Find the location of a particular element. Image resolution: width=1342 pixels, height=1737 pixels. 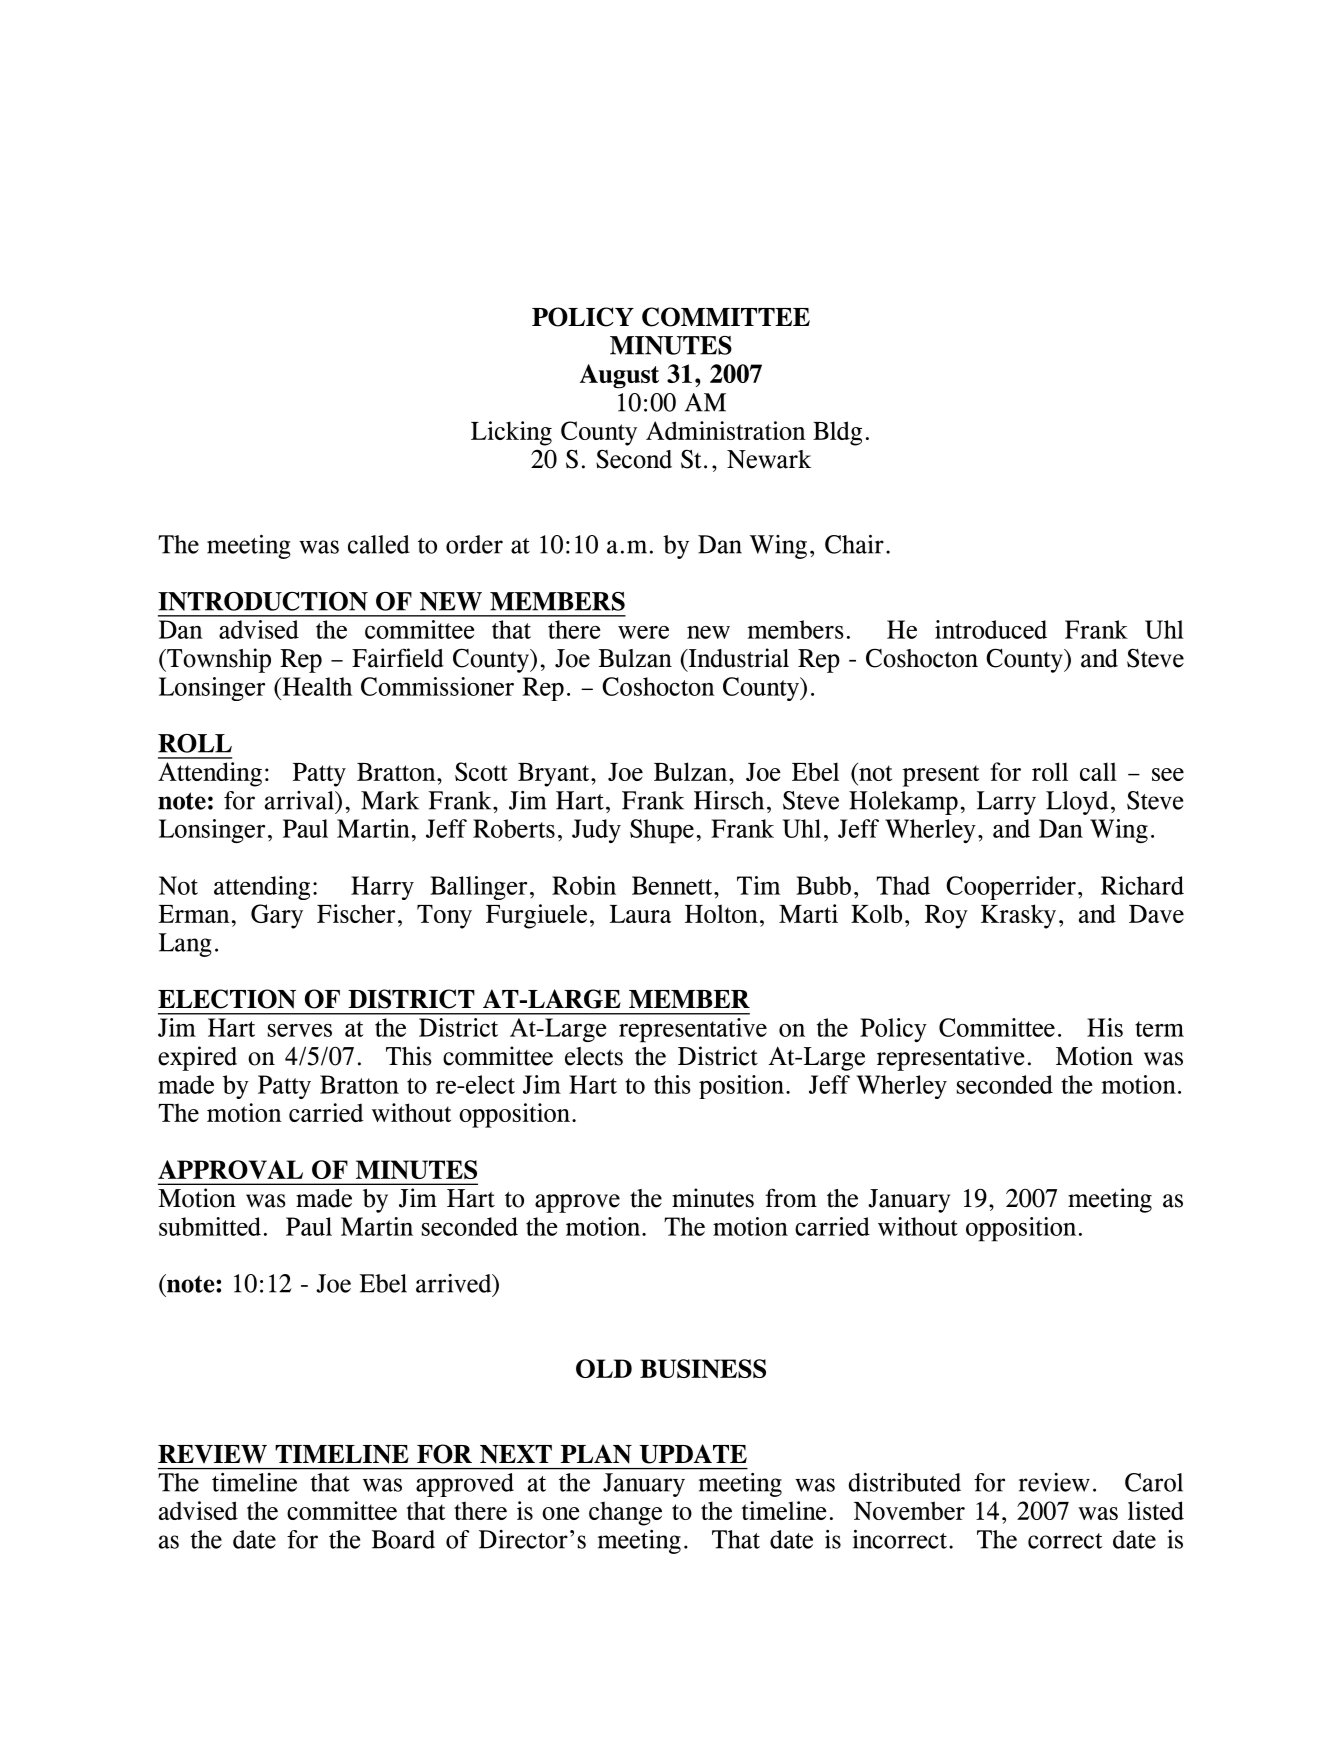

arrival is located at coordinates (300, 800).
